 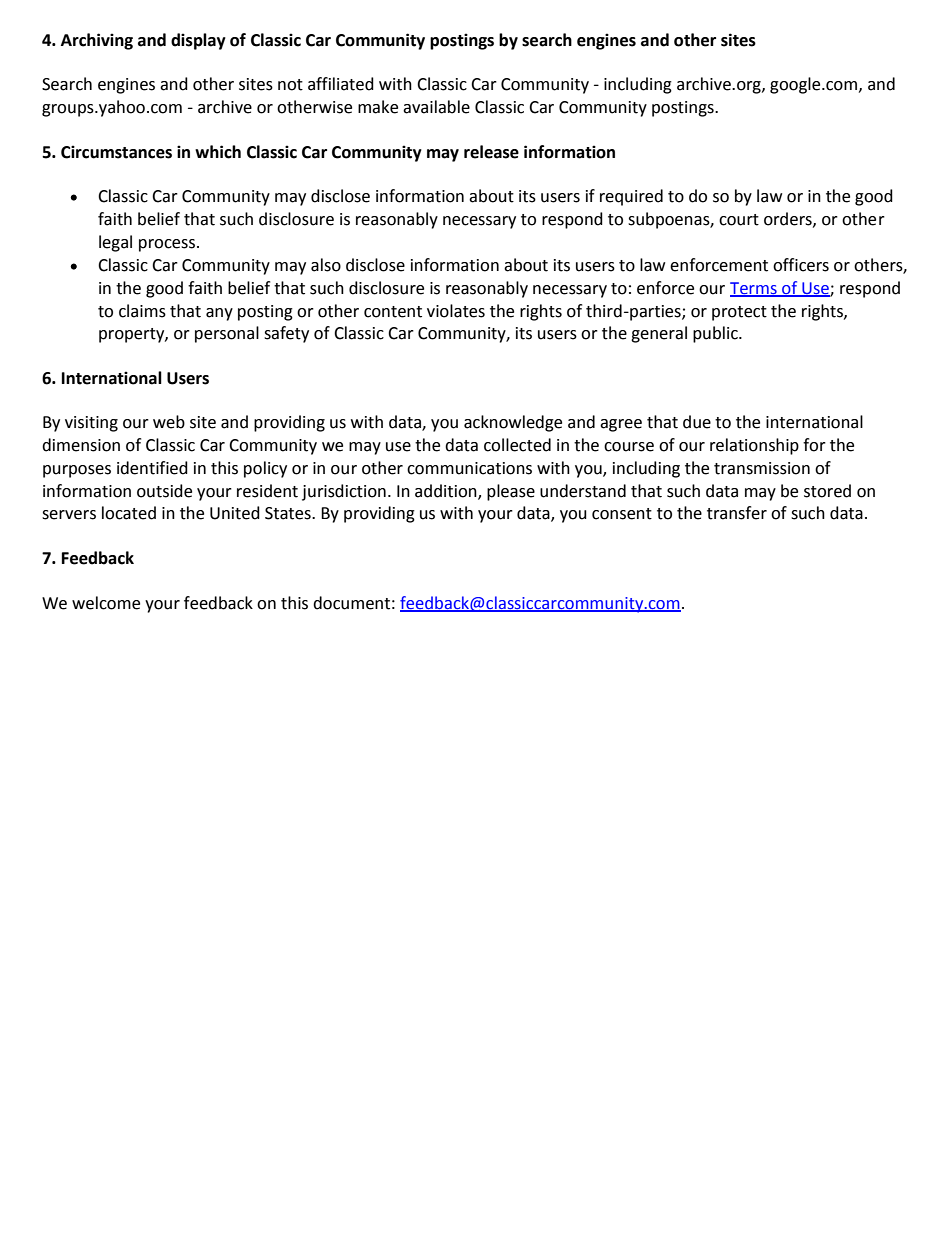 I want to click on protect, so click(x=739, y=313).
